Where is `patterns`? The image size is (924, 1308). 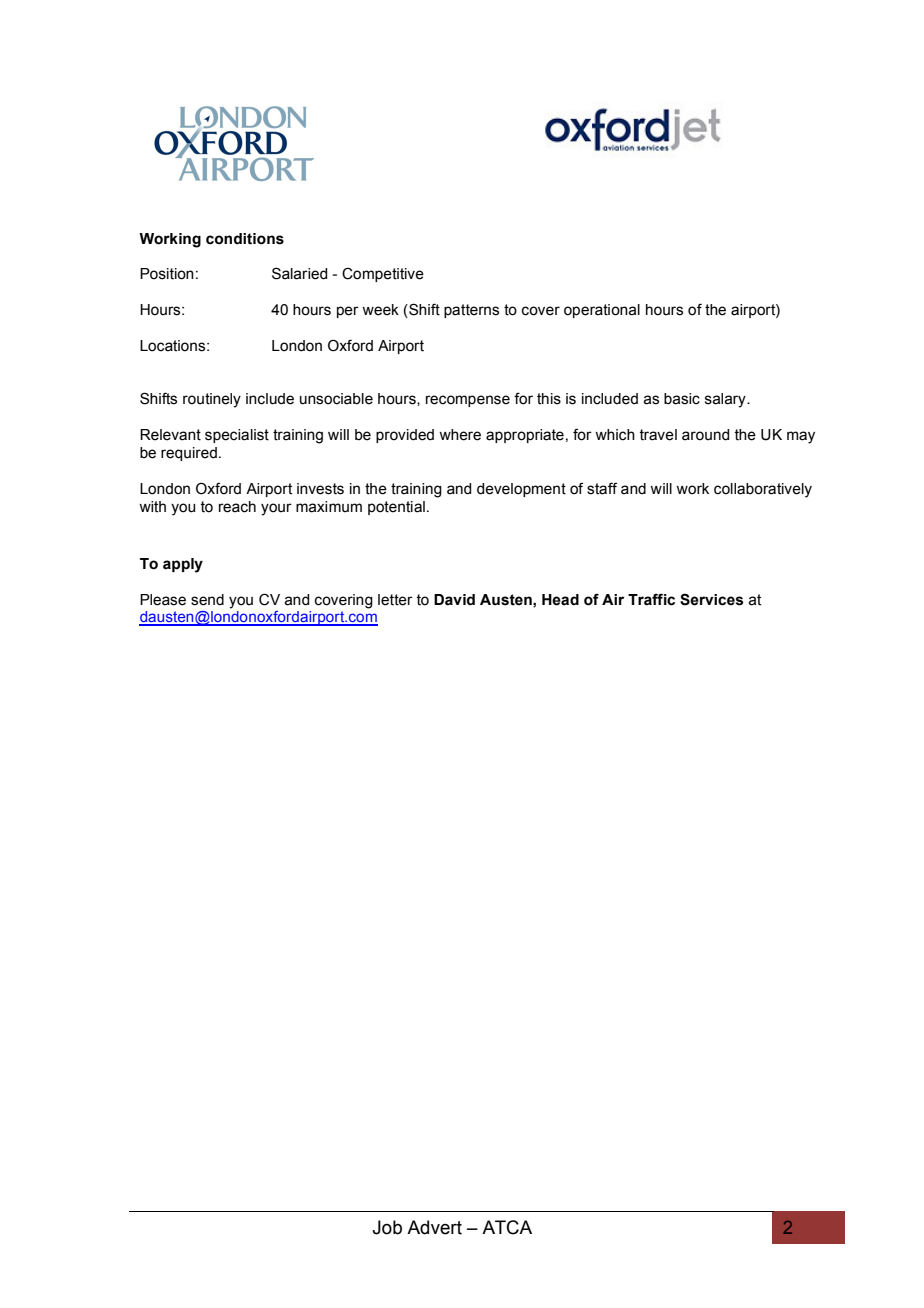
patterns is located at coordinates (471, 311).
